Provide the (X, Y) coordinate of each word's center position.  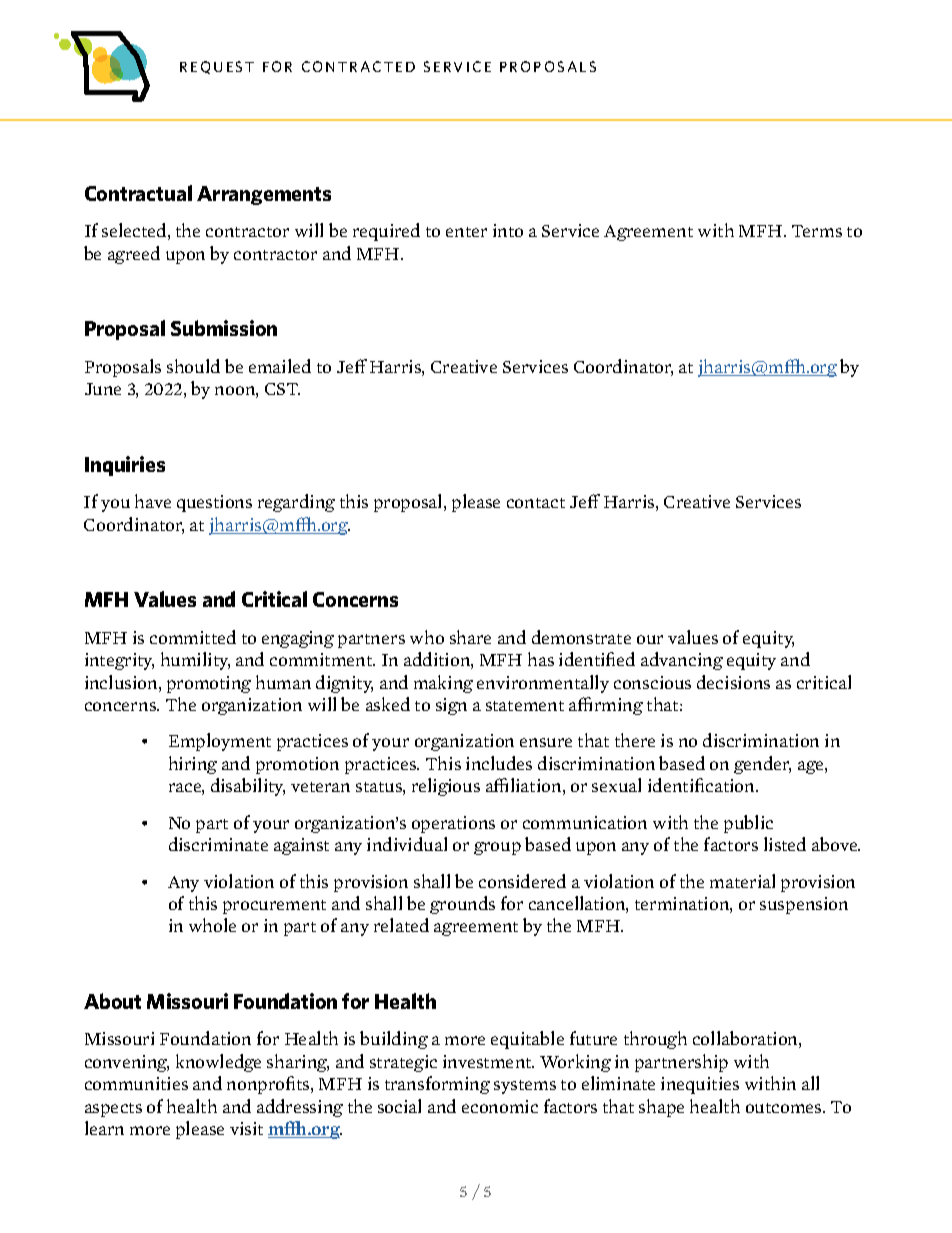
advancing (682, 661)
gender (762, 765)
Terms (817, 231)
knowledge (218, 1063)
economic (500, 1106)
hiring (193, 765)
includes (499, 763)
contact (536, 503)
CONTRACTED (358, 66)
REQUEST (217, 67)
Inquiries (125, 466)
